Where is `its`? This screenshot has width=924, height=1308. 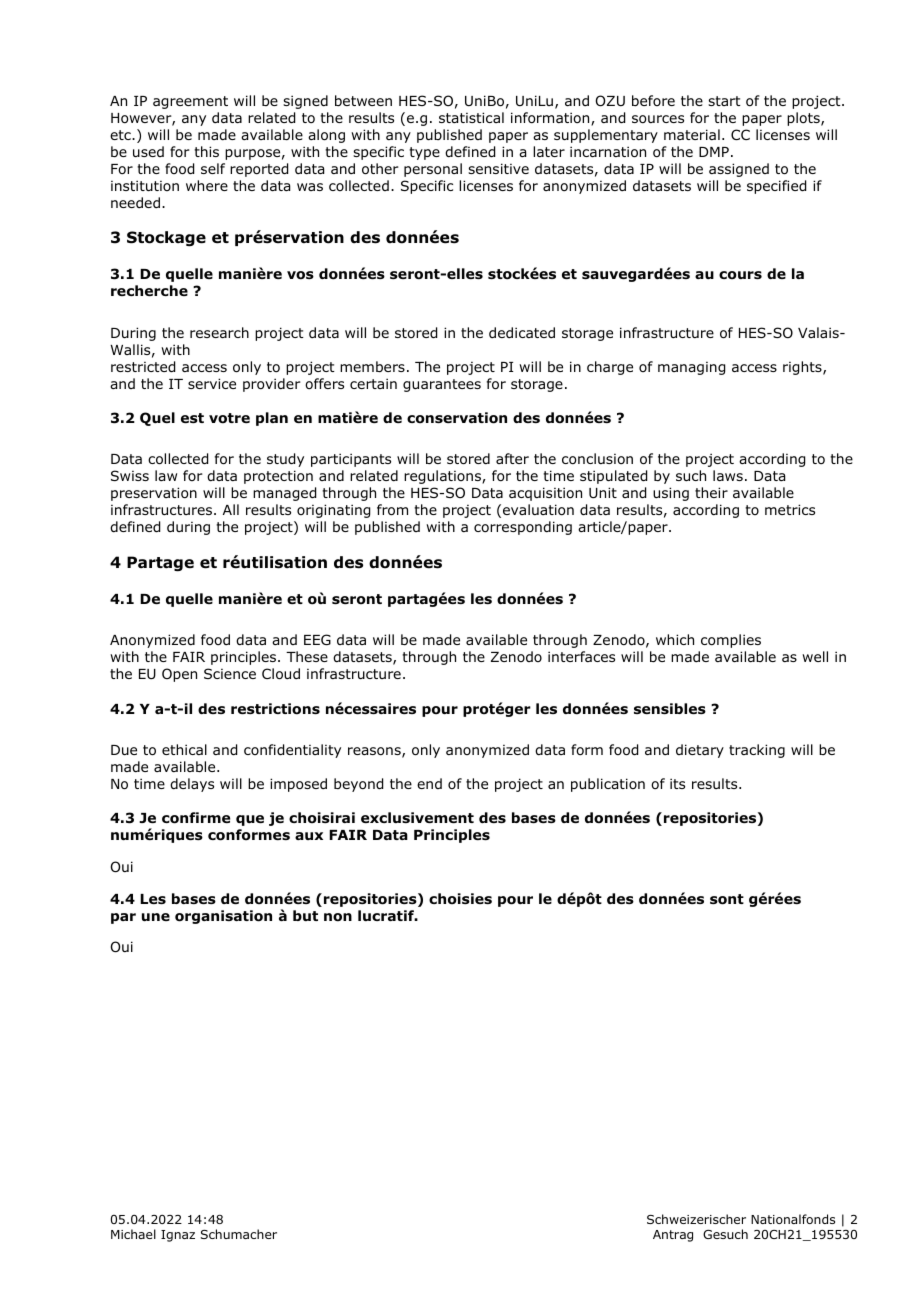
its is located at coordinates (677, 783).
